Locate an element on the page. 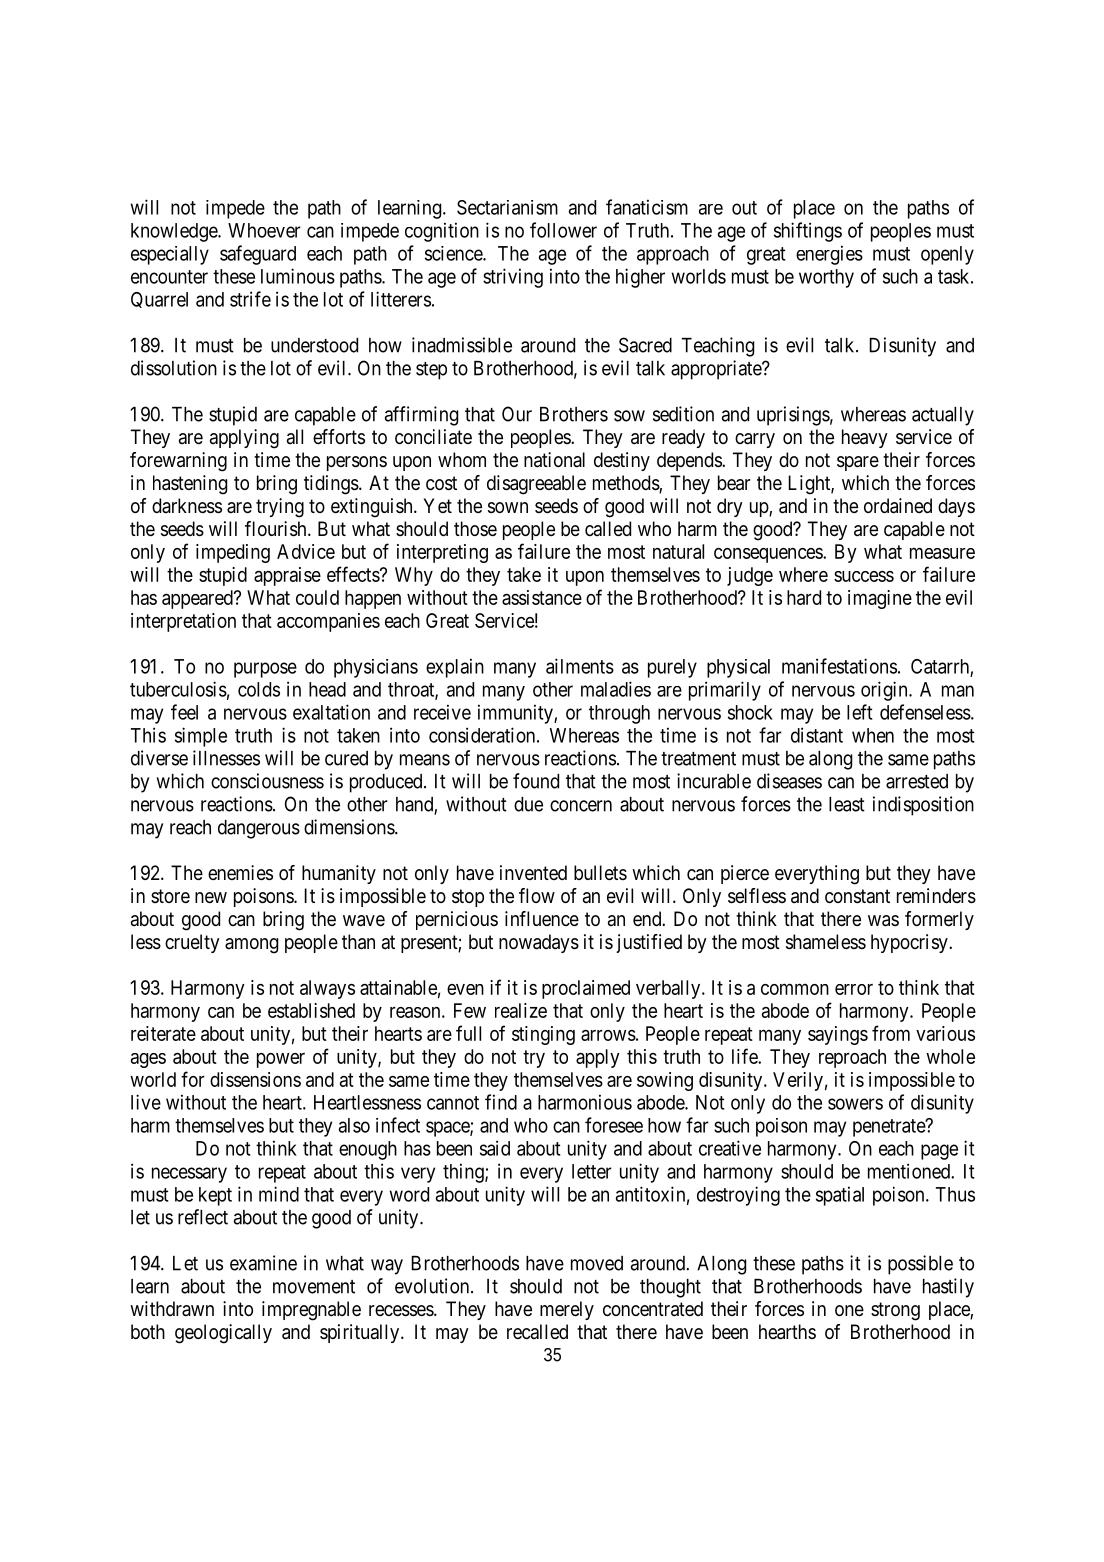 This document has height=1562, width=1104. influence is located at coordinates (542, 919).
